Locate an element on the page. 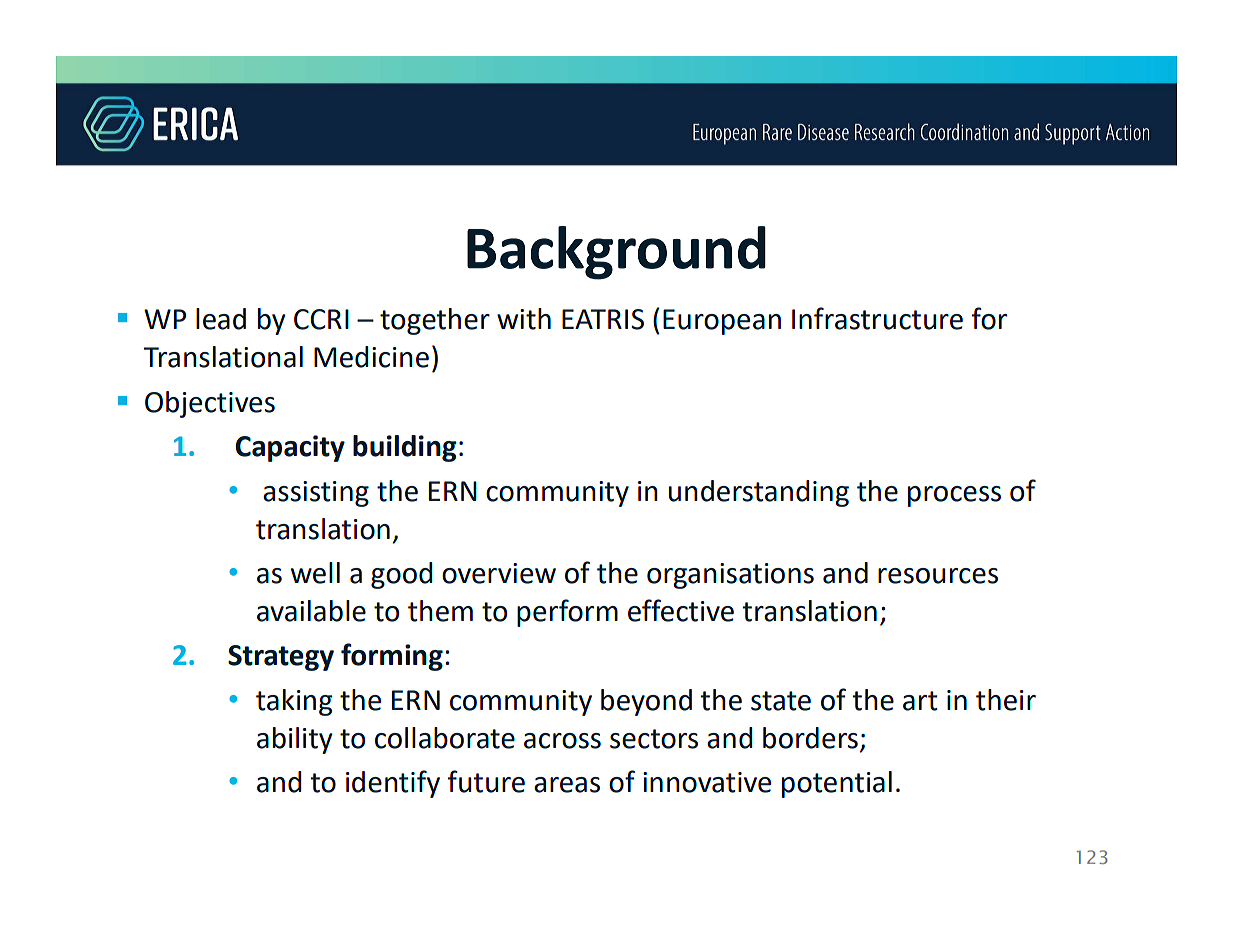 The image size is (1233, 952). Infrastructure is located at coordinates (877, 318).
